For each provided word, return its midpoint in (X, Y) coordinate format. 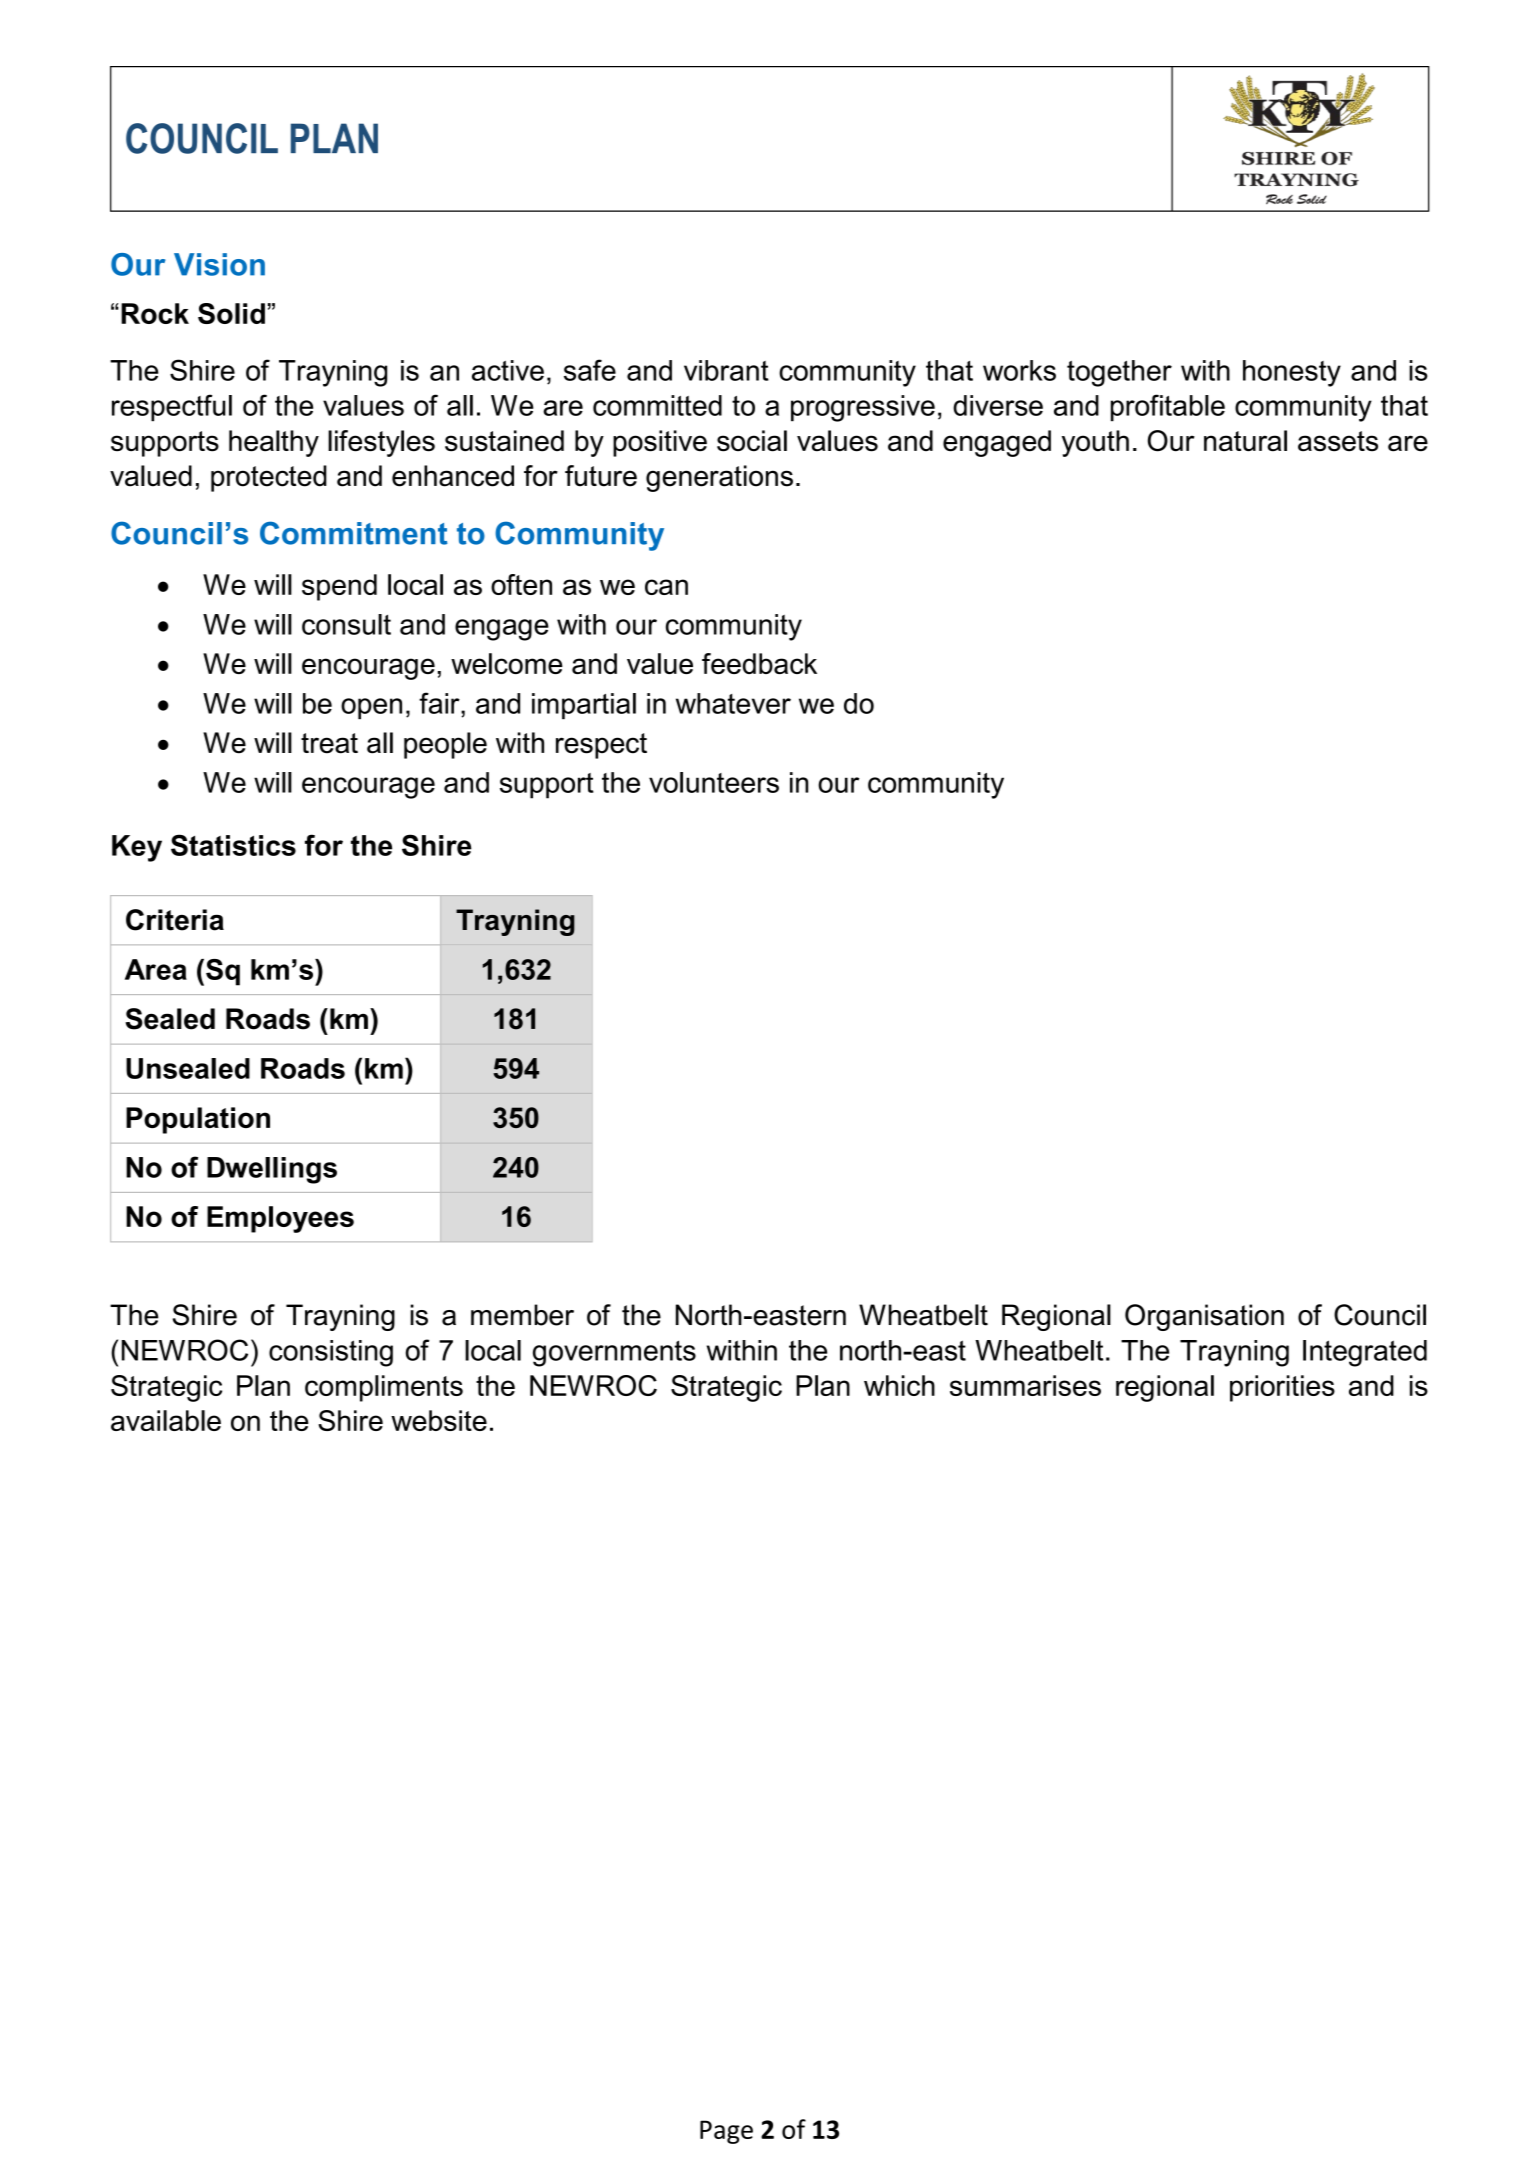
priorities (1282, 1388)
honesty (1292, 373)
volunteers (714, 782)
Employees (280, 1219)
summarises (1025, 1385)
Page (726, 2132)
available (166, 1420)
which (899, 1385)
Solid (231, 313)
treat (329, 743)
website (439, 1420)
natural (1245, 441)
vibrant (726, 370)
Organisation (1204, 1317)
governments (614, 1353)
